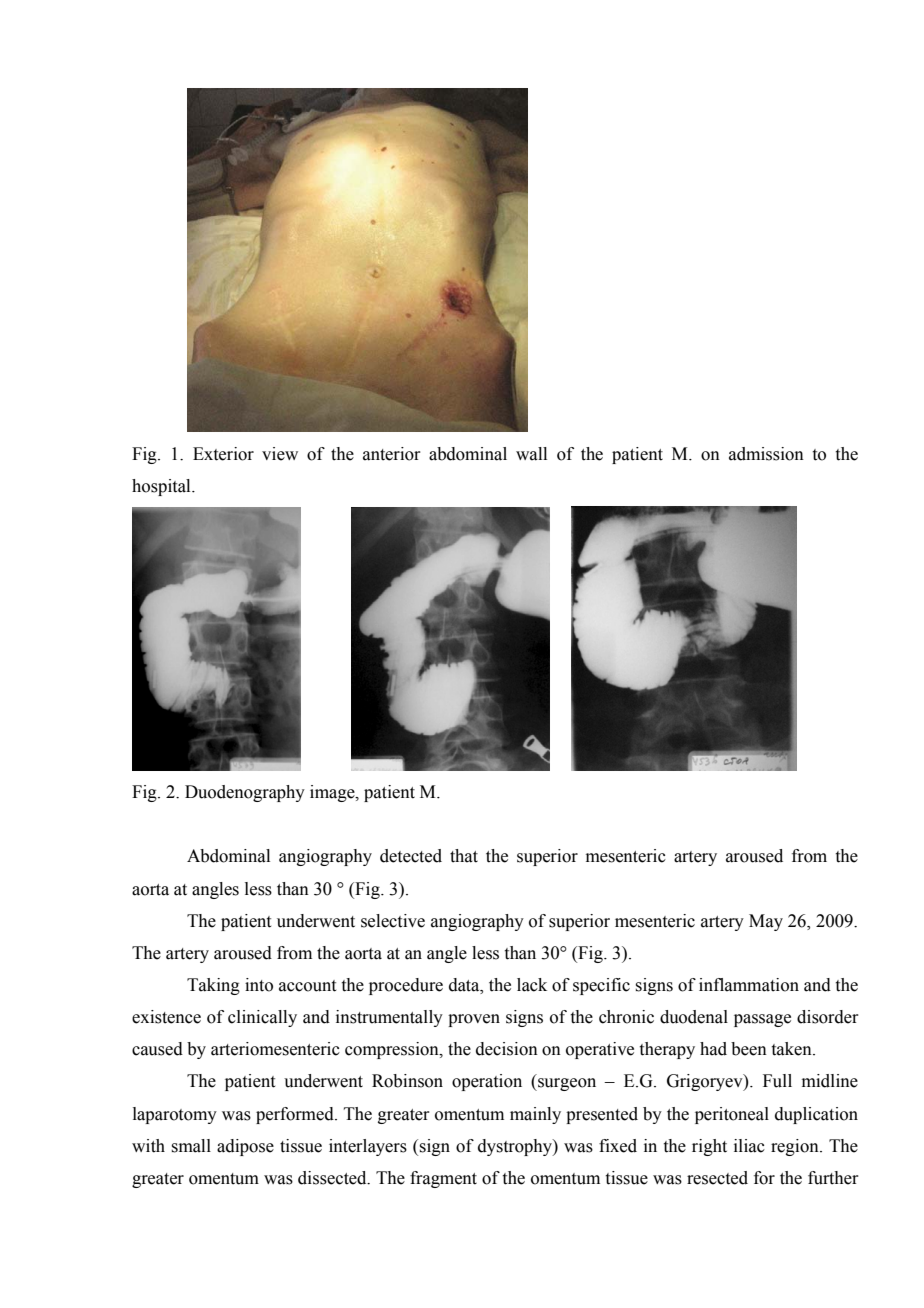 The height and width of the page is (1308, 924). I want to click on that, so click(464, 856).
